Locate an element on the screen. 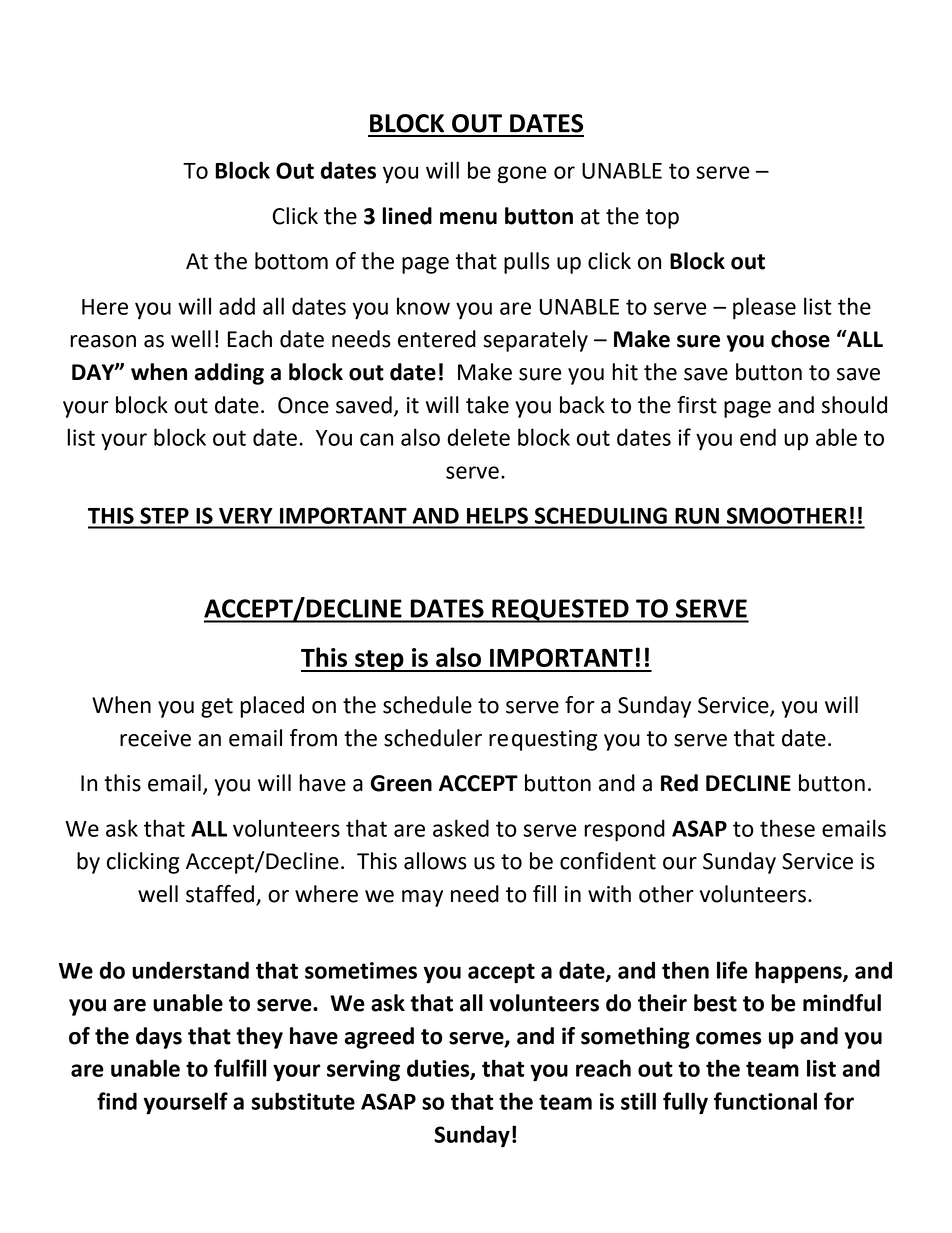  these is located at coordinates (787, 828).
